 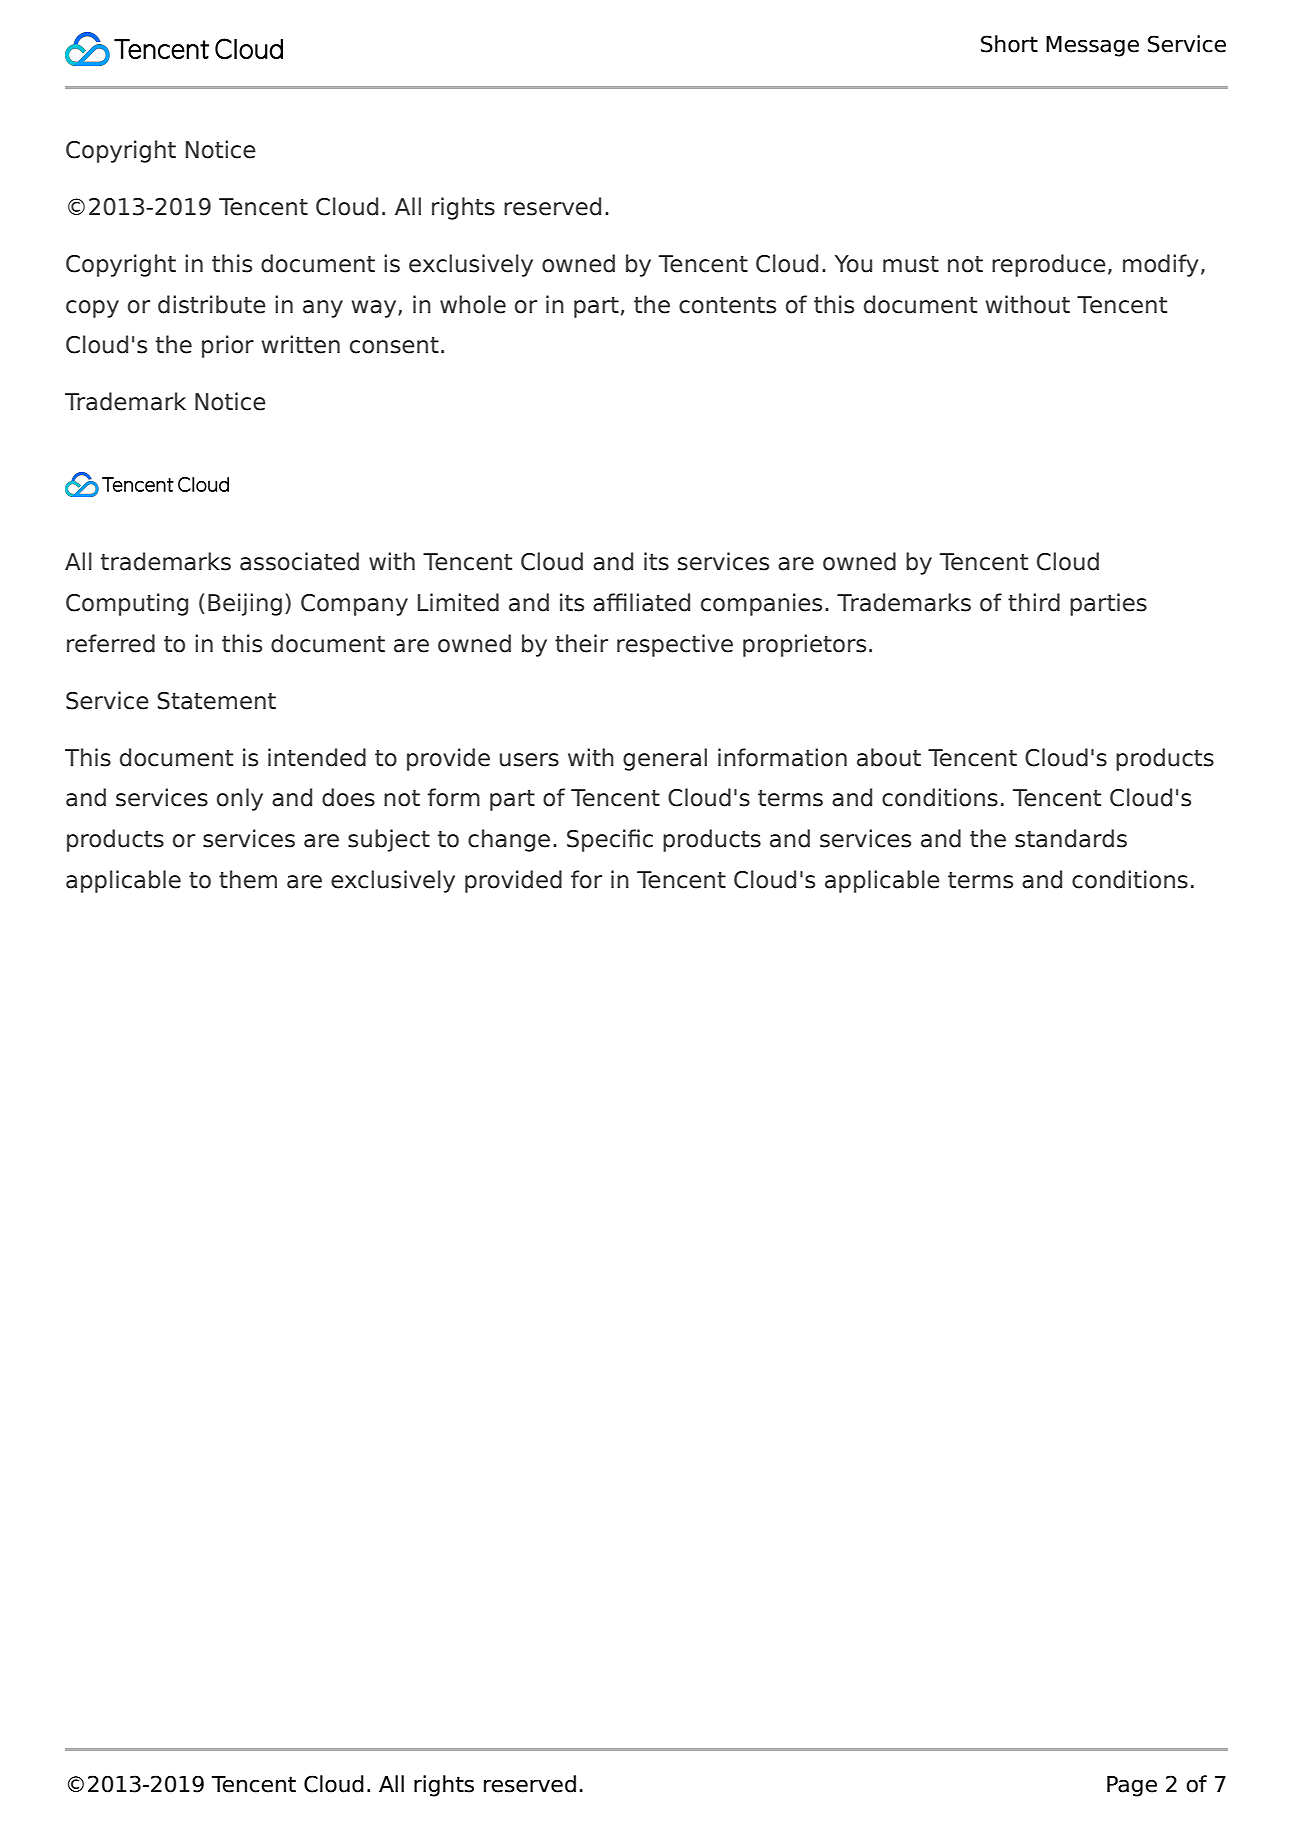 I want to click on change, so click(x=509, y=840).
